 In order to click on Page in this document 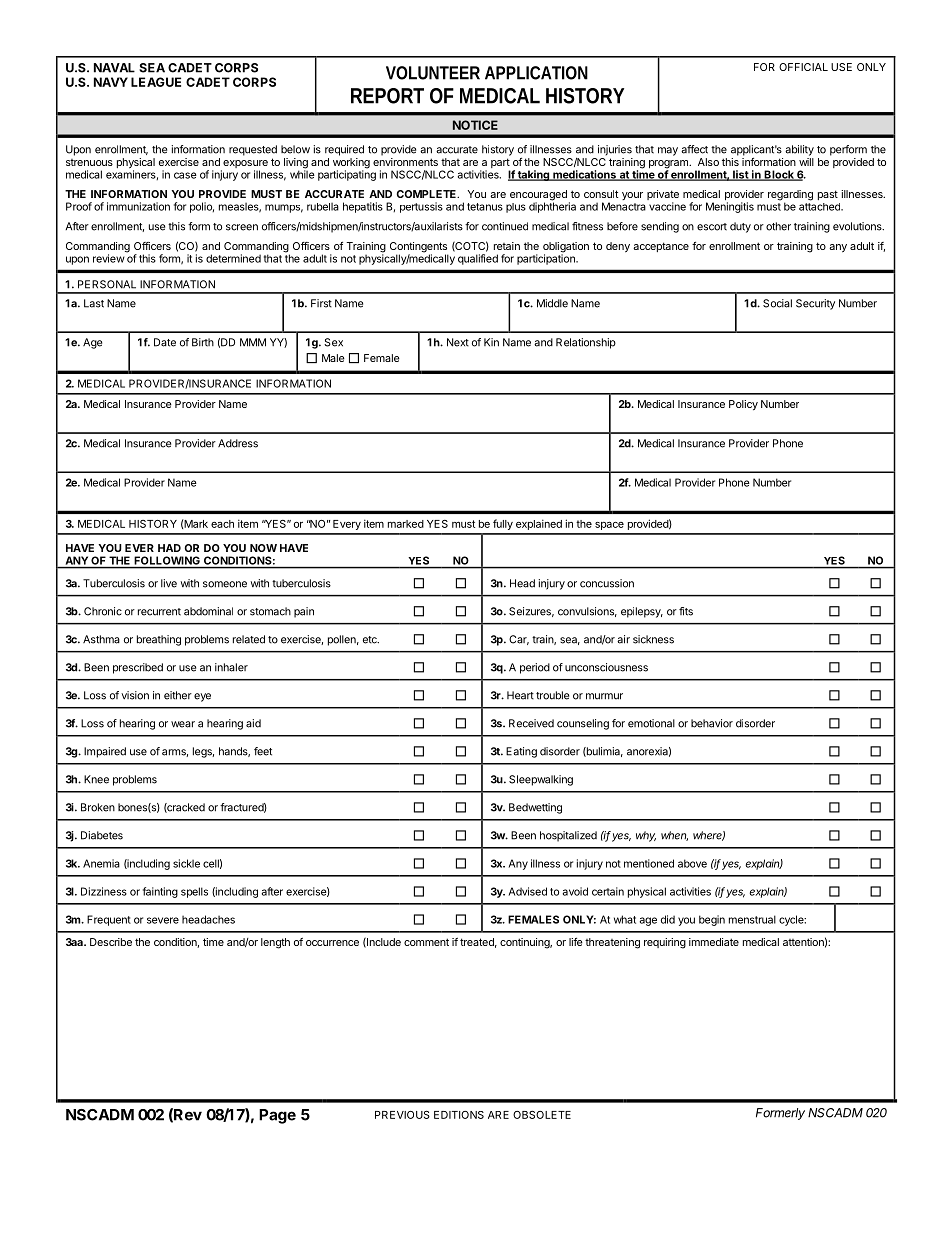, I will do `click(277, 1116)`.
